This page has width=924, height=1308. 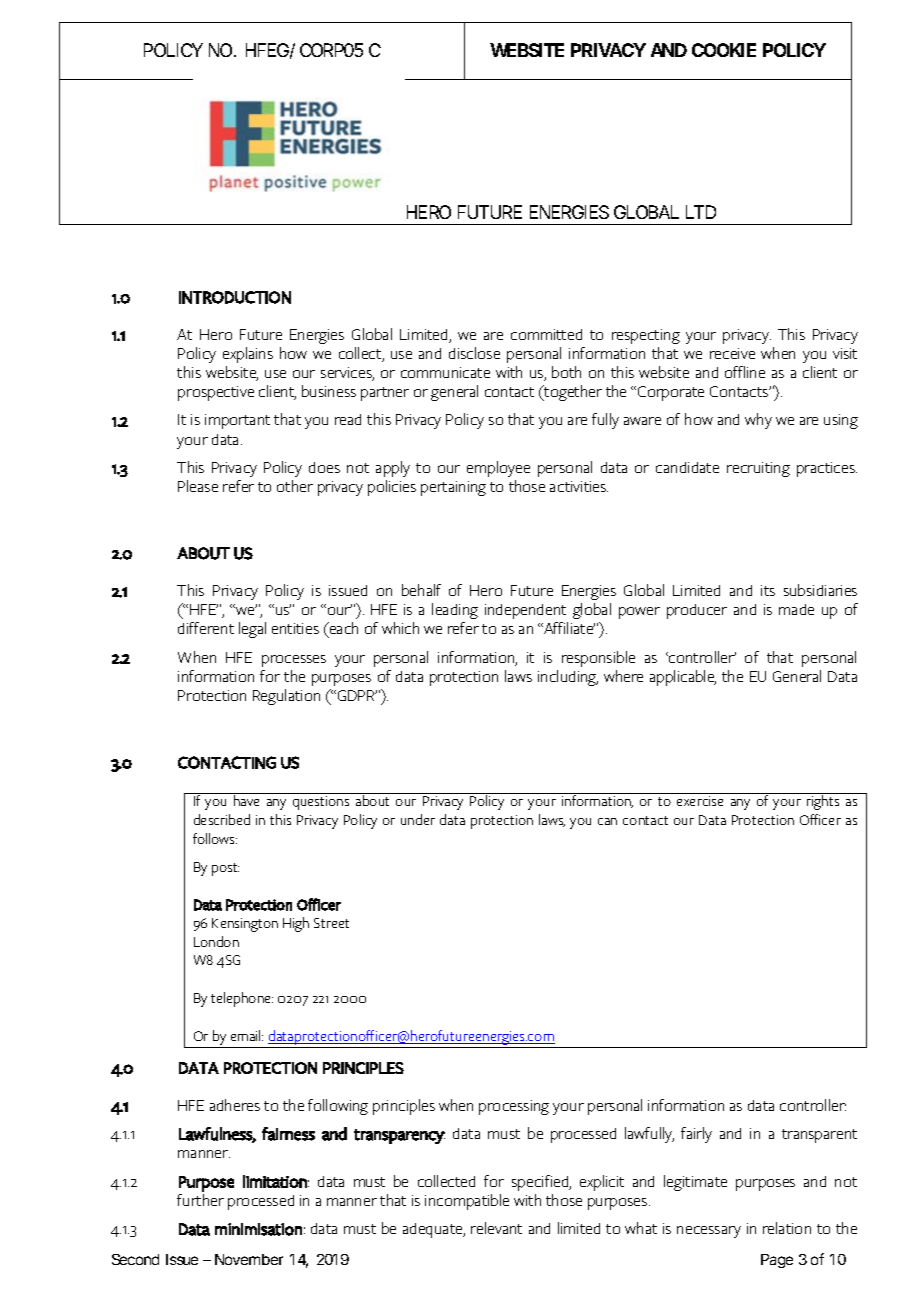 What do you see at coordinates (216, 941) in the page?
I see `London` at bounding box center [216, 941].
